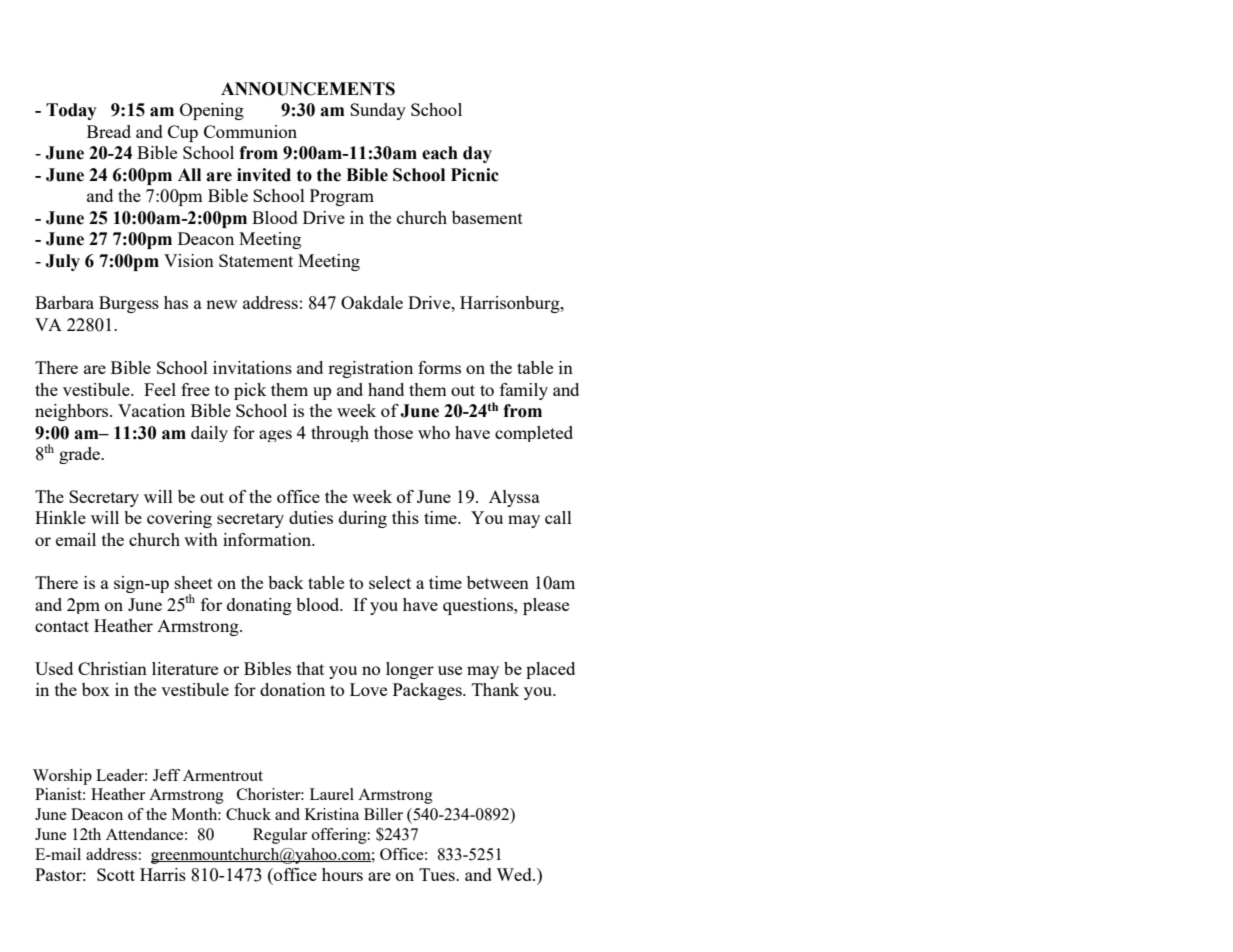  Describe the element at coordinates (109, 131) in the screenshot. I see `Bread` at that location.
